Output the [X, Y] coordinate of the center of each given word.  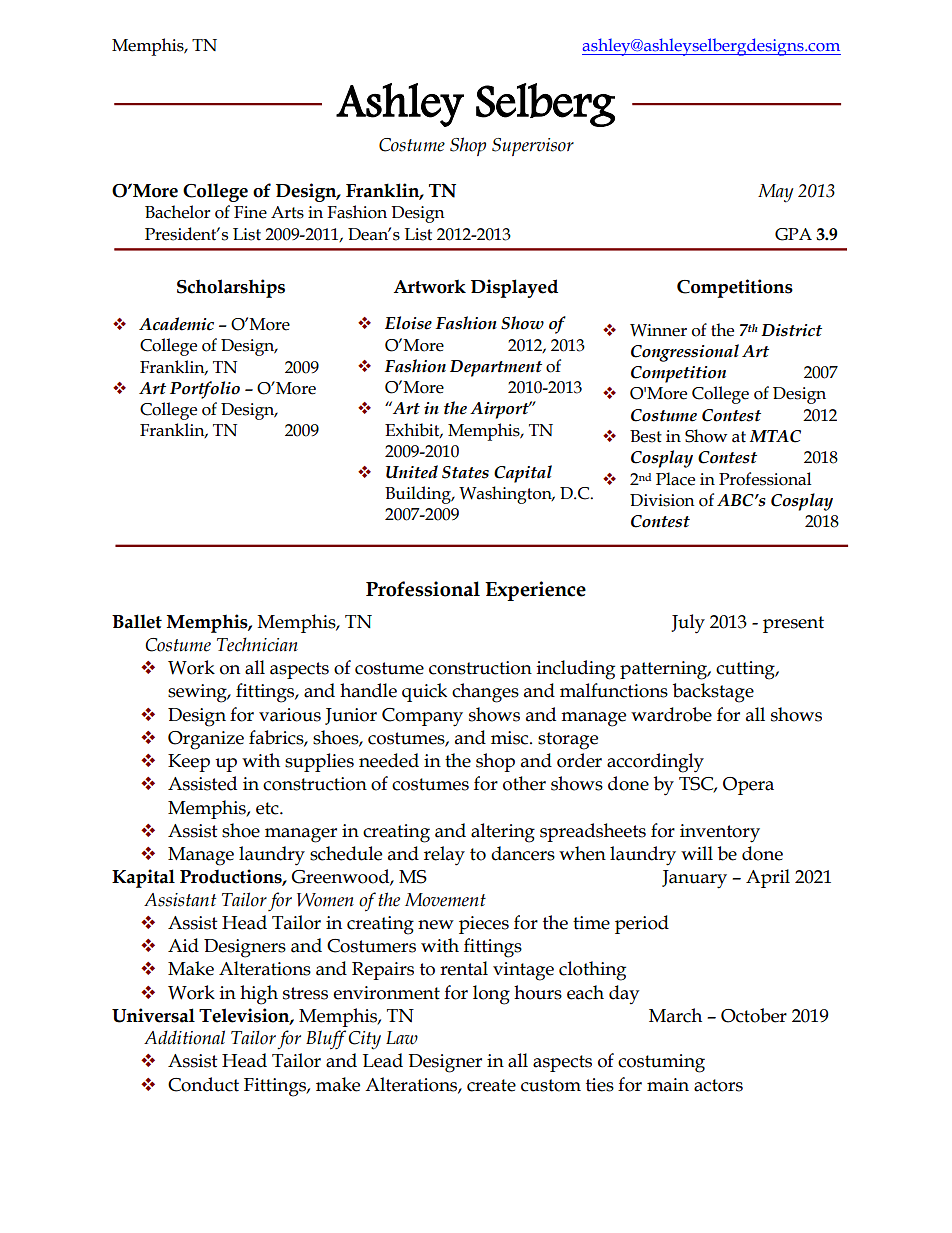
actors [718, 1085]
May [775, 193]
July [688, 624]
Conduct [203, 1084]
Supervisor [533, 147]
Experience [535, 591]
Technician [257, 644]
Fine [250, 212]
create [491, 1085]
